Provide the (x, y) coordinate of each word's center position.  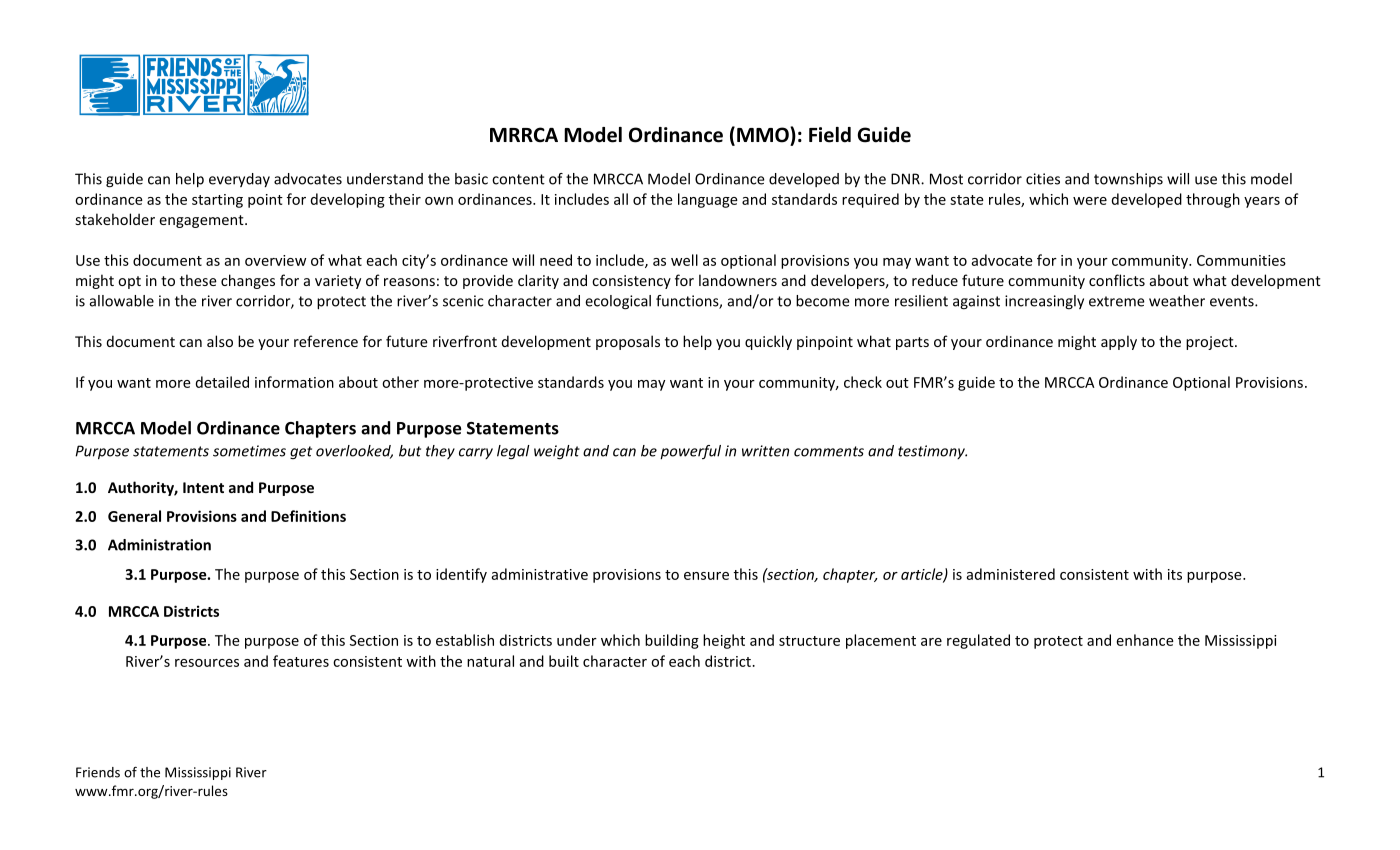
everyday (239, 180)
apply (1119, 342)
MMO (764, 135)
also (220, 341)
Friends (98, 772)
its (1175, 574)
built (564, 661)
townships (1128, 180)
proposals (628, 342)
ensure (706, 576)
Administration (159, 545)
